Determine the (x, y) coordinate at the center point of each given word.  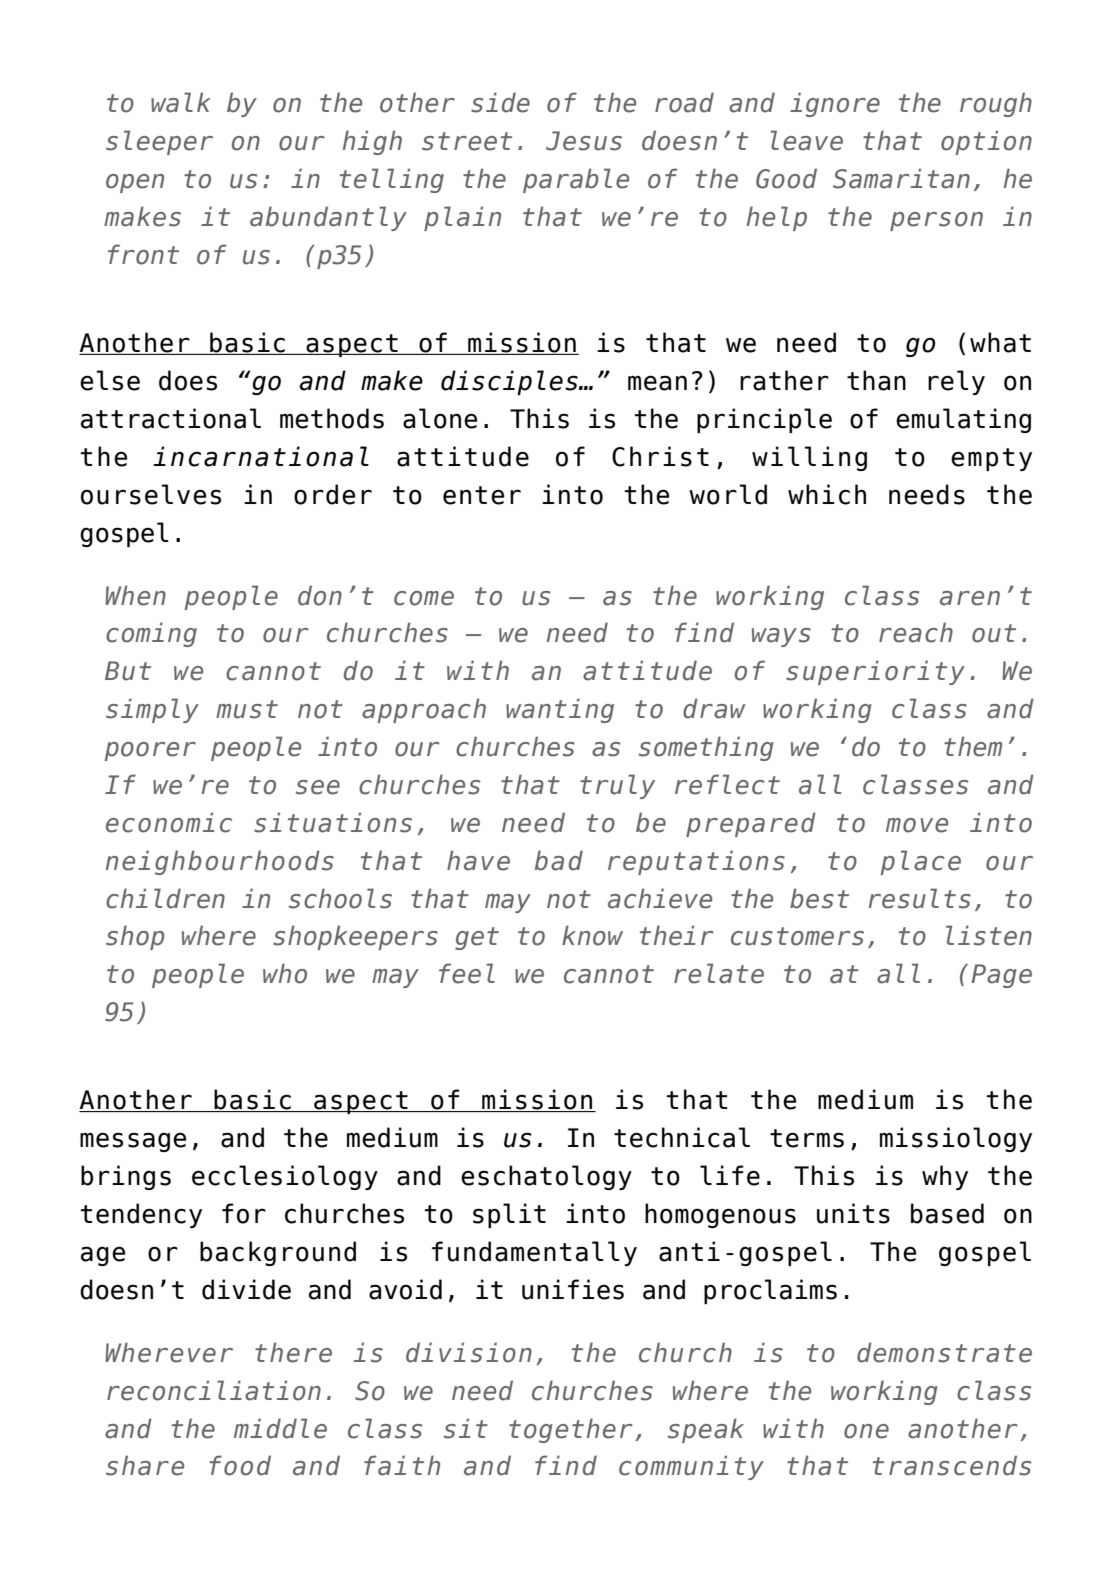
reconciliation (214, 1390)
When (135, 595)
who (285, 973)
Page (1001, 976)
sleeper (159, 142)
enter (482, 495)
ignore (835, 104)
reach (916, 632)
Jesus (584, 141)
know (592, 935)
